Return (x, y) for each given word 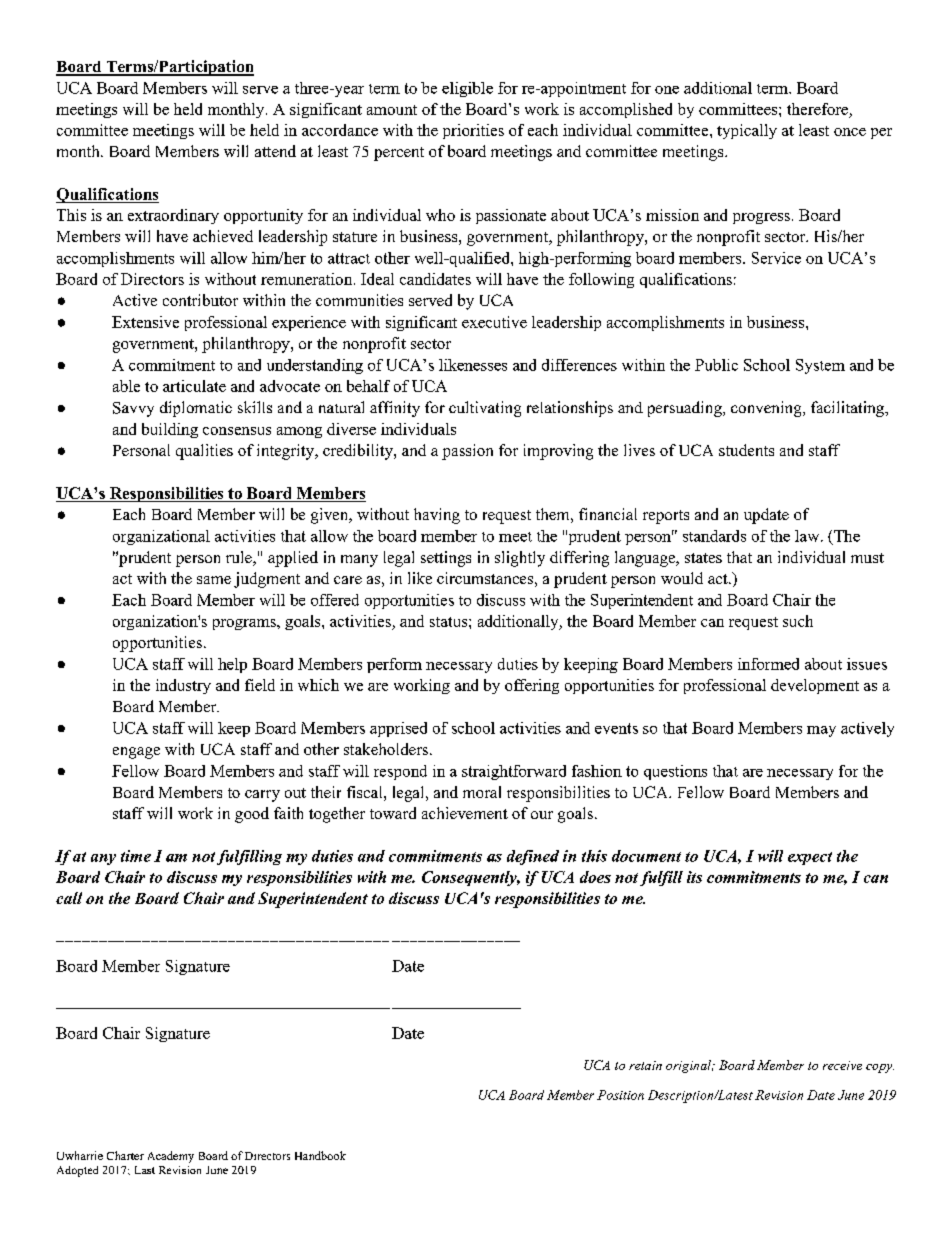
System (820, 366)
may (821, 731)
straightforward (514, 772)
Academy (171, 1157)
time (136, 856)
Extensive (145, 322)
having (437, 516)
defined (533, 857)
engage (136, 753)
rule (240, 558)
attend (275, 151)
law (808, 536)
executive (494, 322)
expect (810, 858)
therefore (817, 109)
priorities (473, 131)
